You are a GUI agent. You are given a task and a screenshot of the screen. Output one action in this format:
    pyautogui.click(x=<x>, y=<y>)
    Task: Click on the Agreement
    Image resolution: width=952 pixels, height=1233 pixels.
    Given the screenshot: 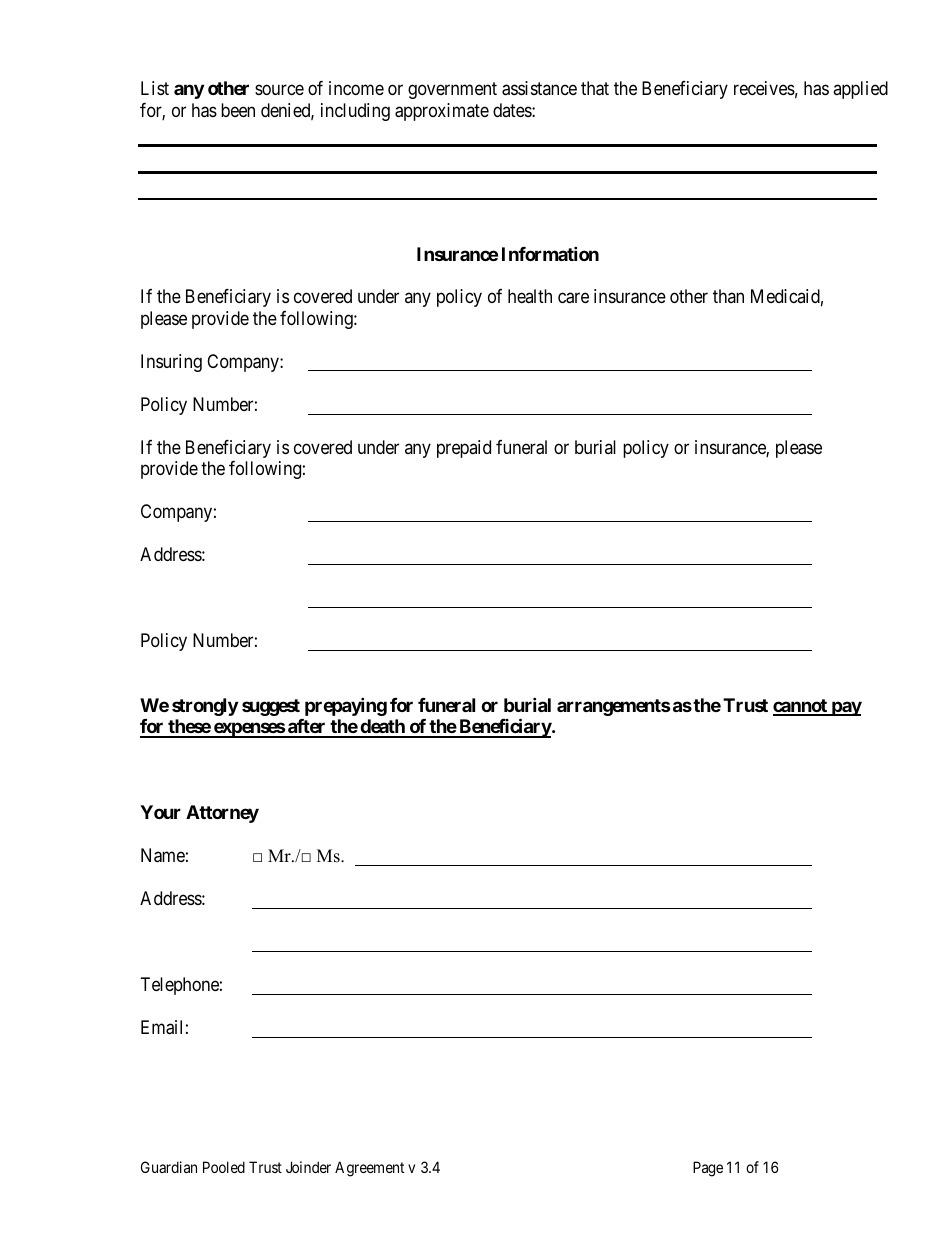 What is the action you would take?
    pyautogui.click(x=369, y=1169)
